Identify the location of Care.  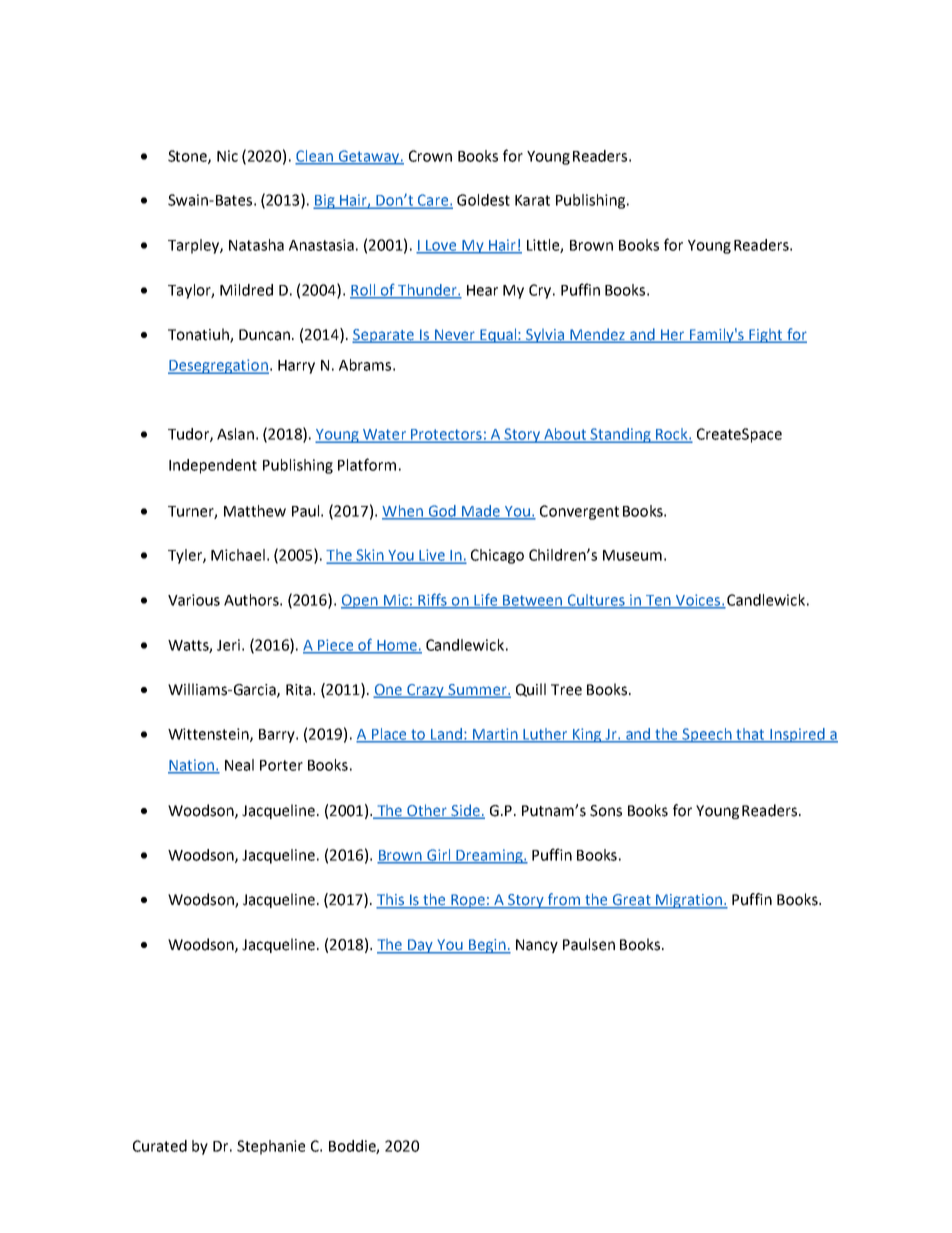
(432, 201).
